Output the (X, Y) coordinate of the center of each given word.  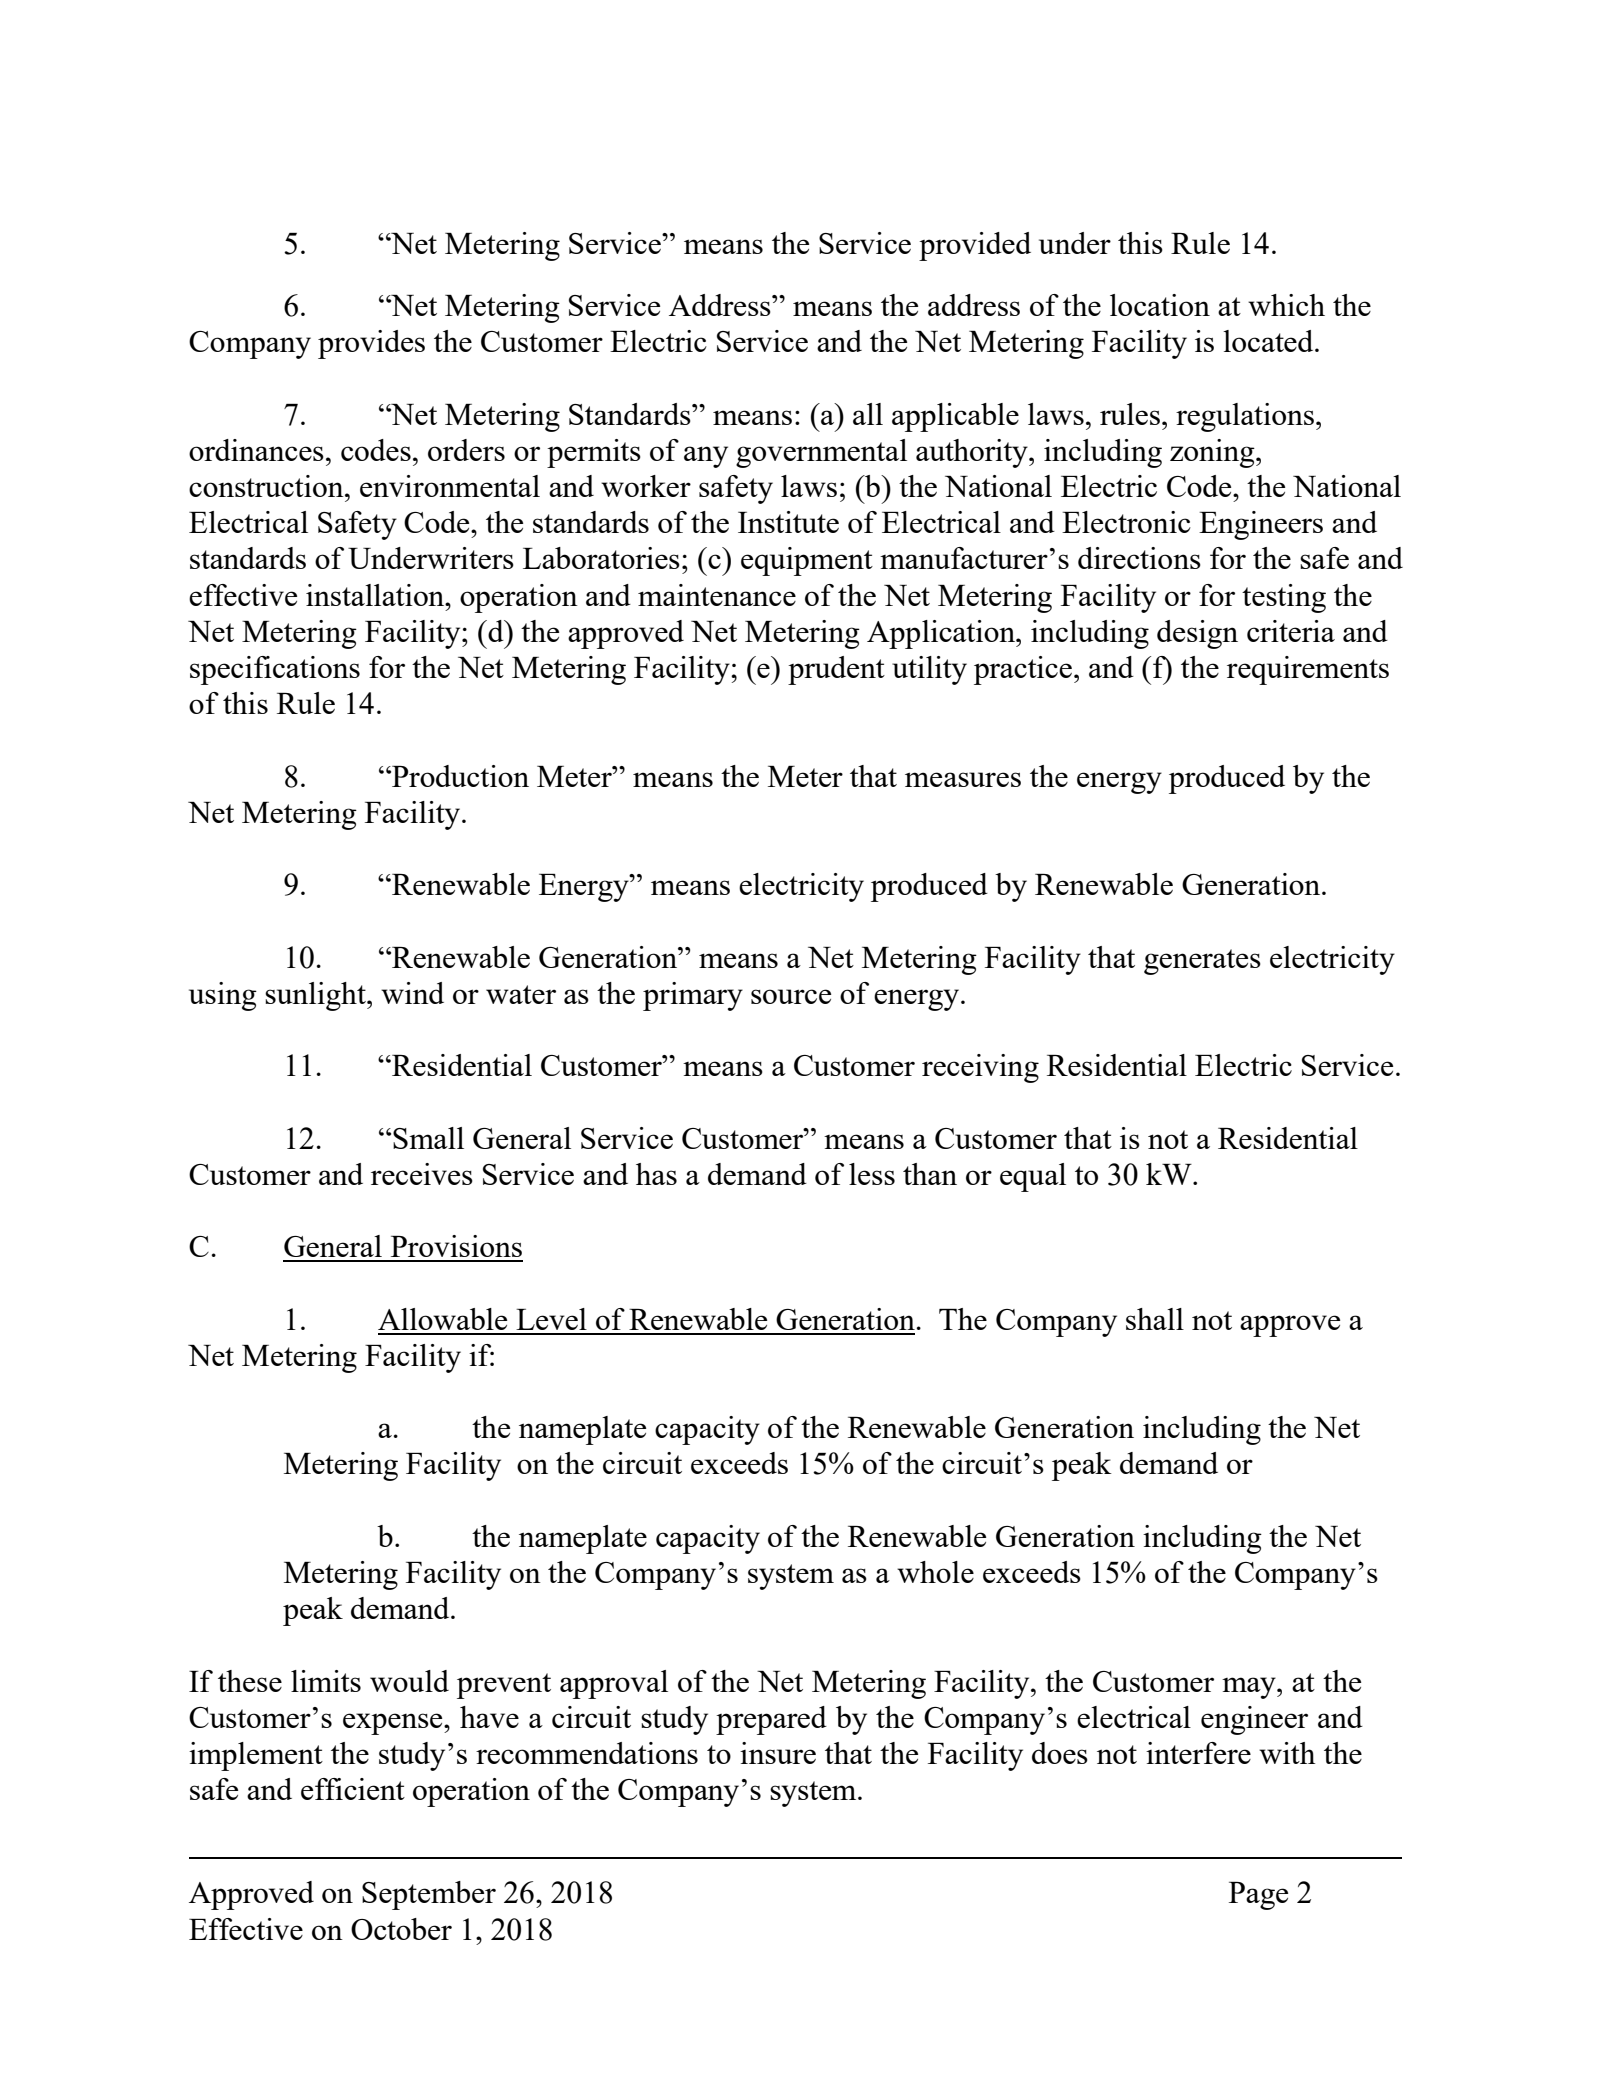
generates (1202, 962)
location (1160, 305)
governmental (821, 453)
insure (778, 1753)
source (791, 996)
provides (371, 344)
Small (428, 1138)
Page (1258, 1896)
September (429, 1895)
